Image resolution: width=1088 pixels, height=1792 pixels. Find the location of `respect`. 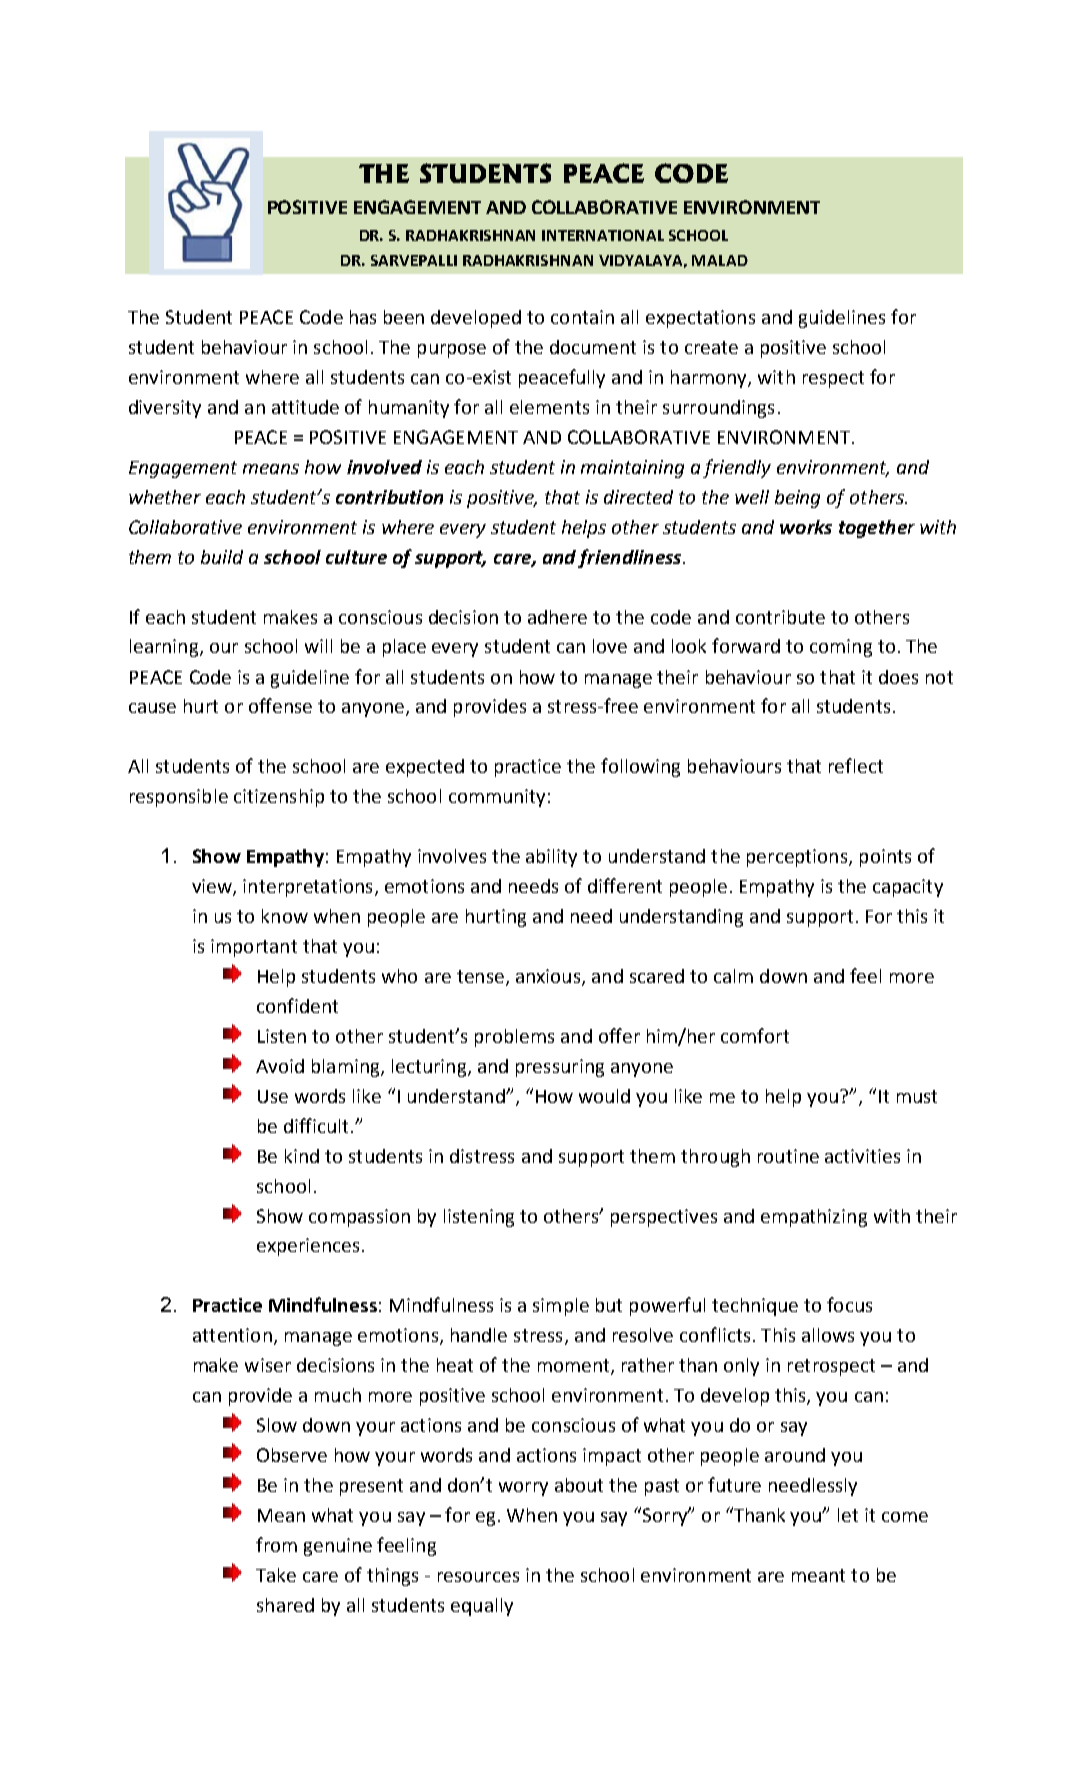

respect is located at coordinates (833, 379).
